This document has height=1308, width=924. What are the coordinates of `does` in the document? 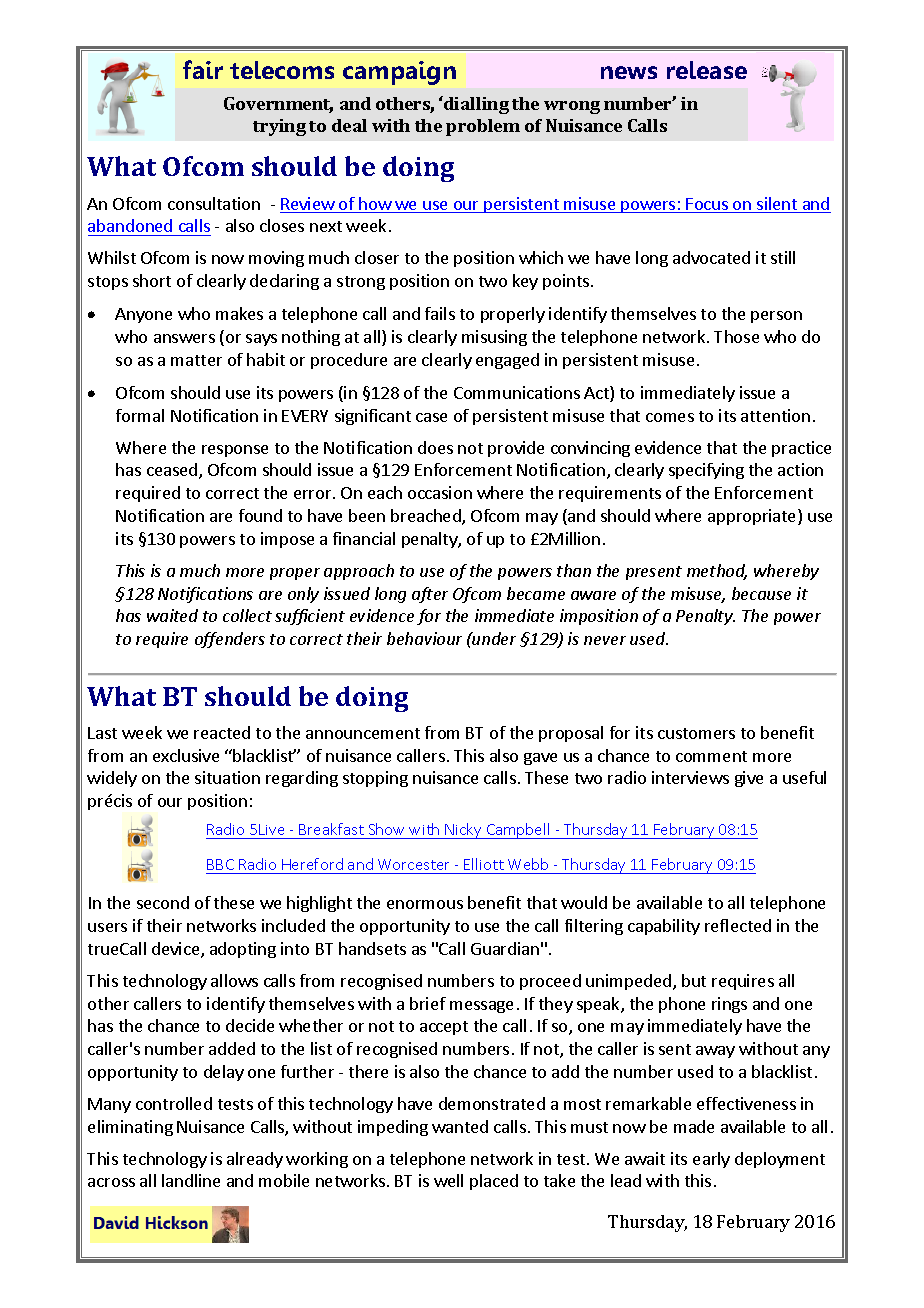 It's located at (435, 447).
